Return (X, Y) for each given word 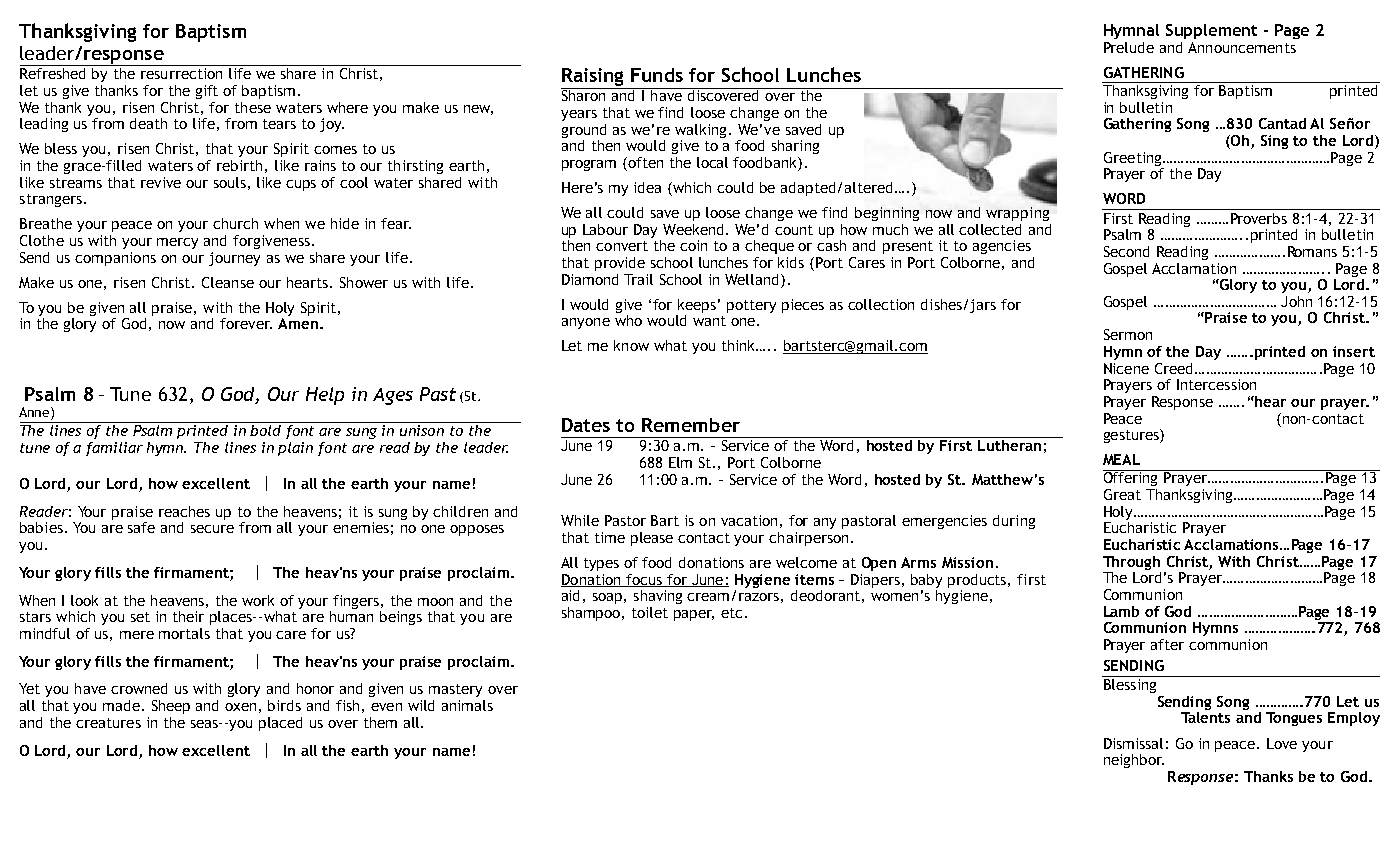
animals (467, 705)
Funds (657, 75)
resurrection (181, 73)
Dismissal (1133, 743)
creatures (108, 723)
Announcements (1242, 47)
